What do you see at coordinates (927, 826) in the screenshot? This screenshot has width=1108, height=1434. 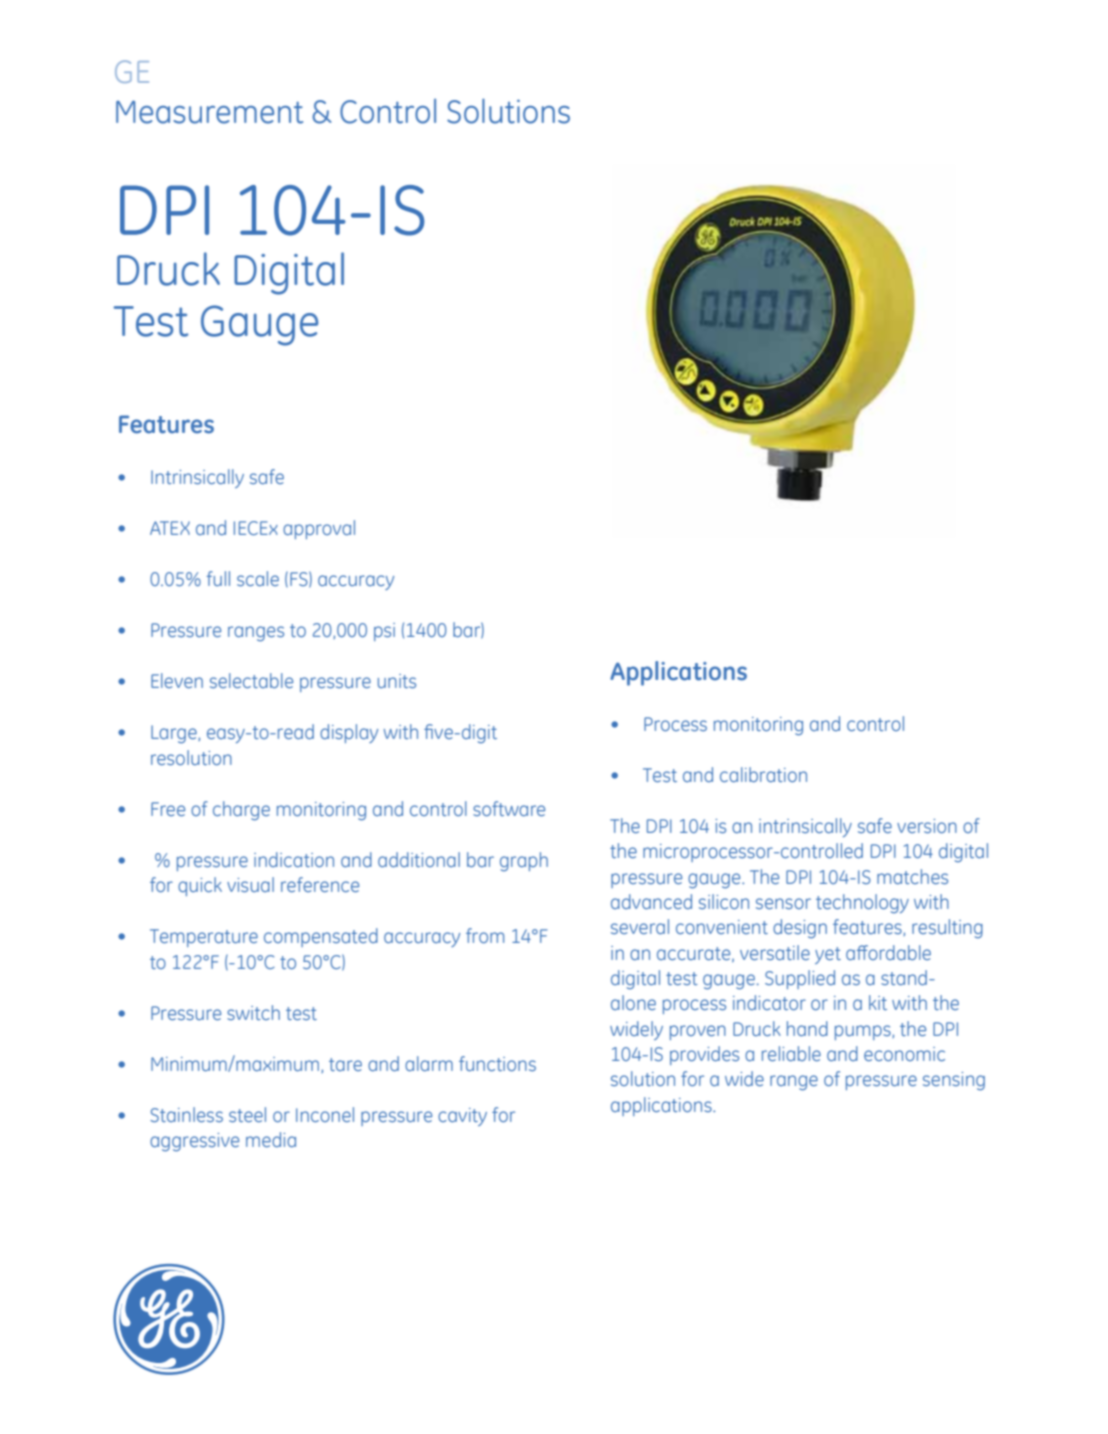 I see `version` at bounding box center [927, 826].
